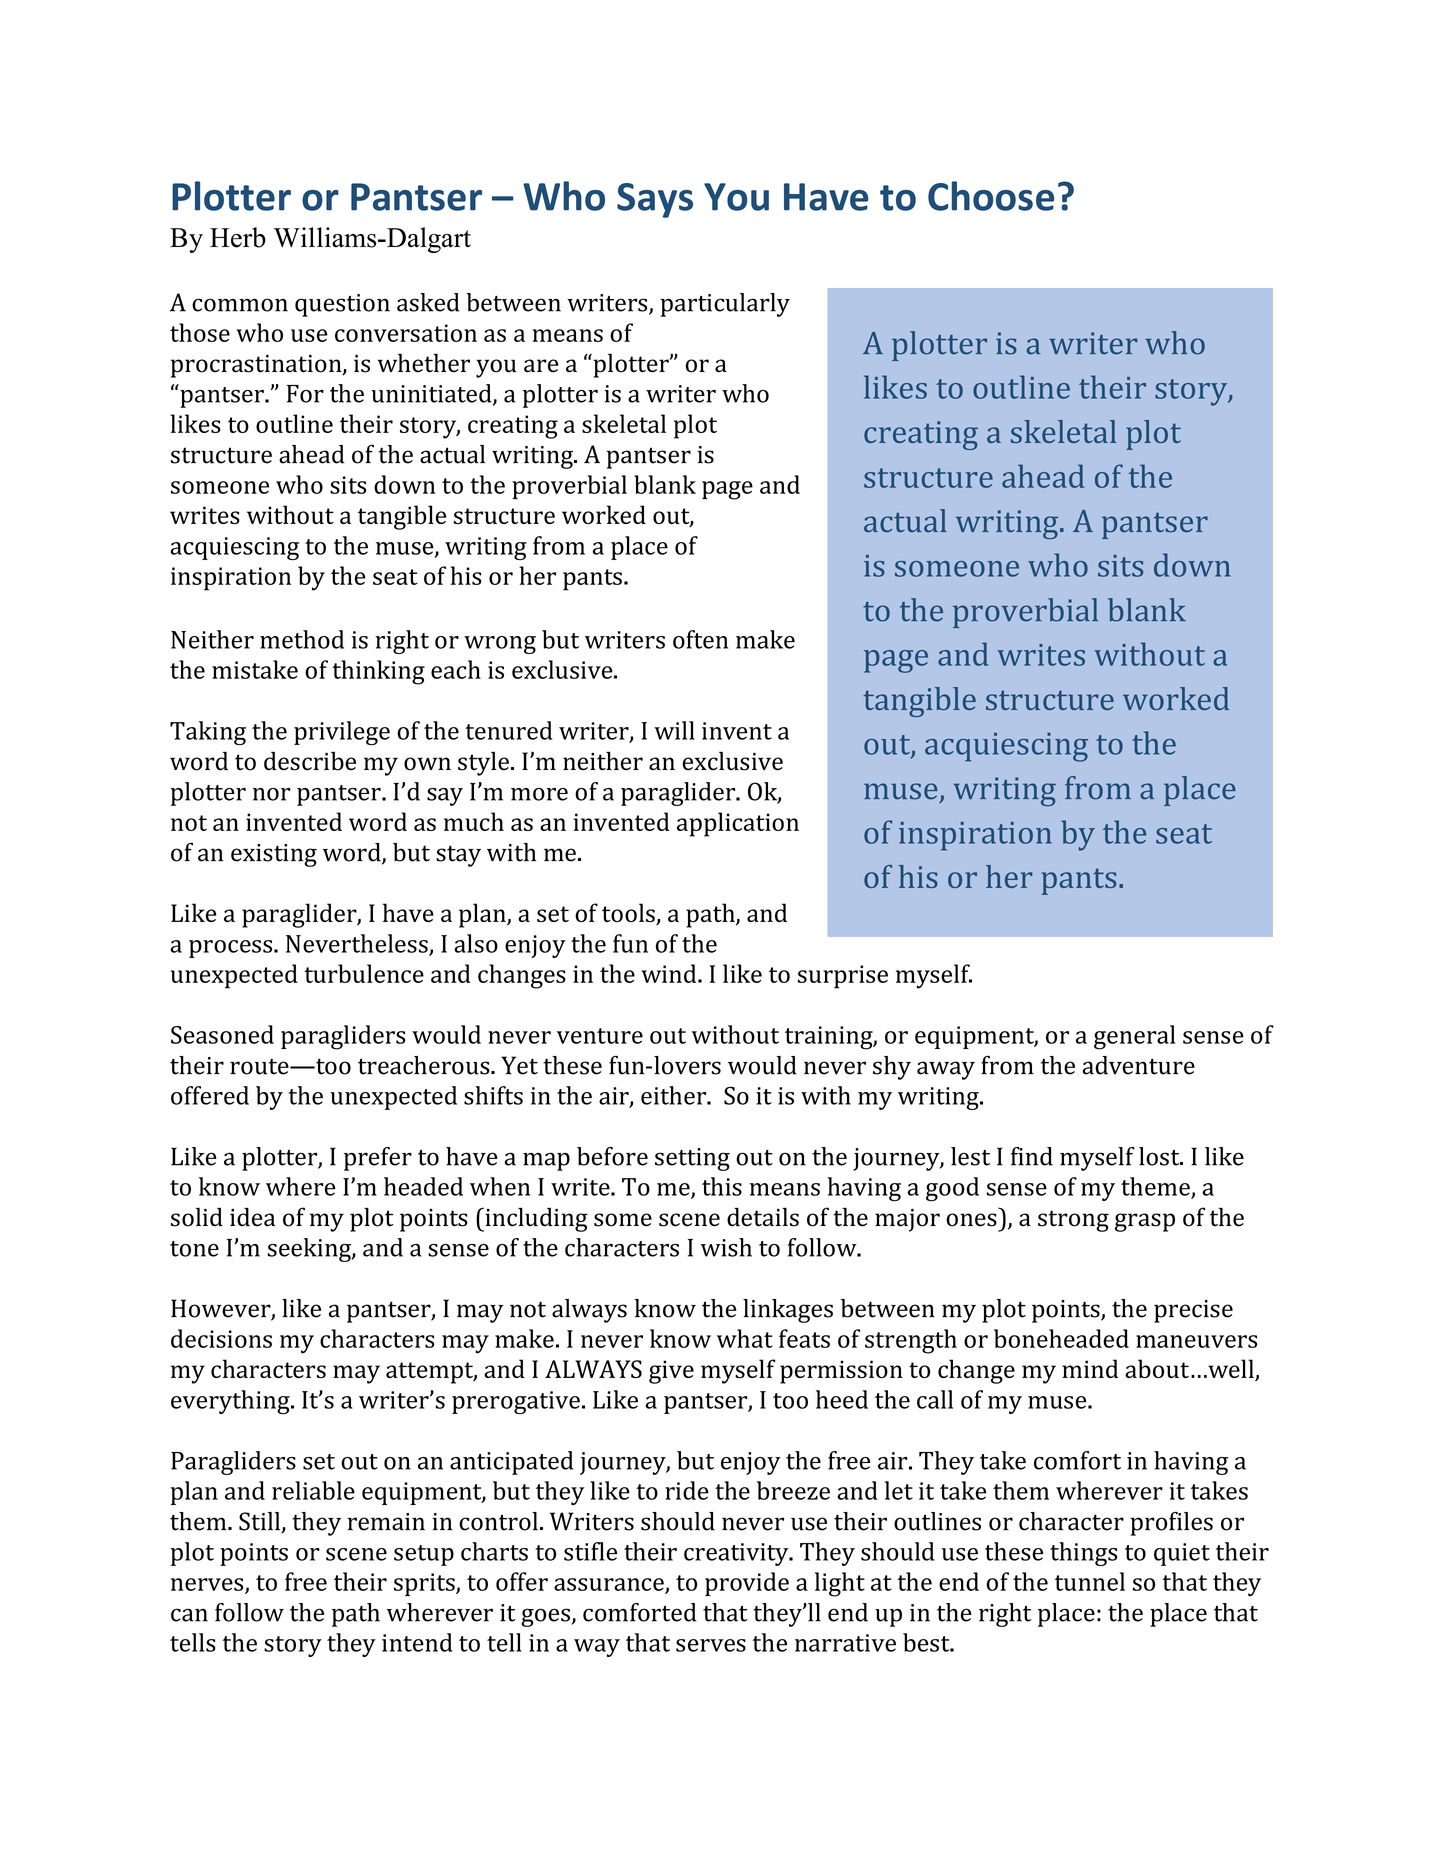 The image size is (1443, 1867). I want to click on Still, so click(261, 1522).
